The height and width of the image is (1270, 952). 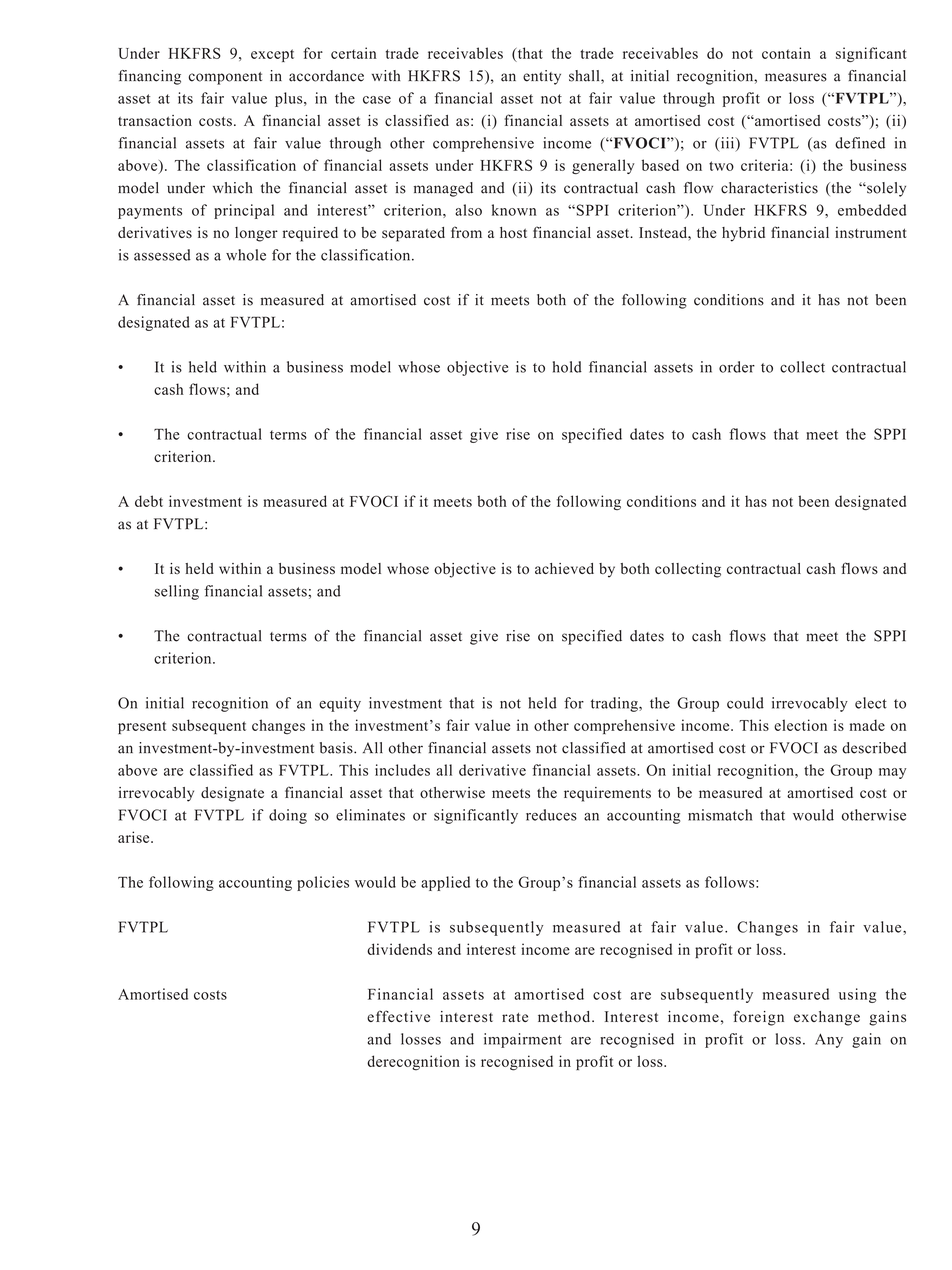 I want to click on hold, so click(x=567, y=367).
